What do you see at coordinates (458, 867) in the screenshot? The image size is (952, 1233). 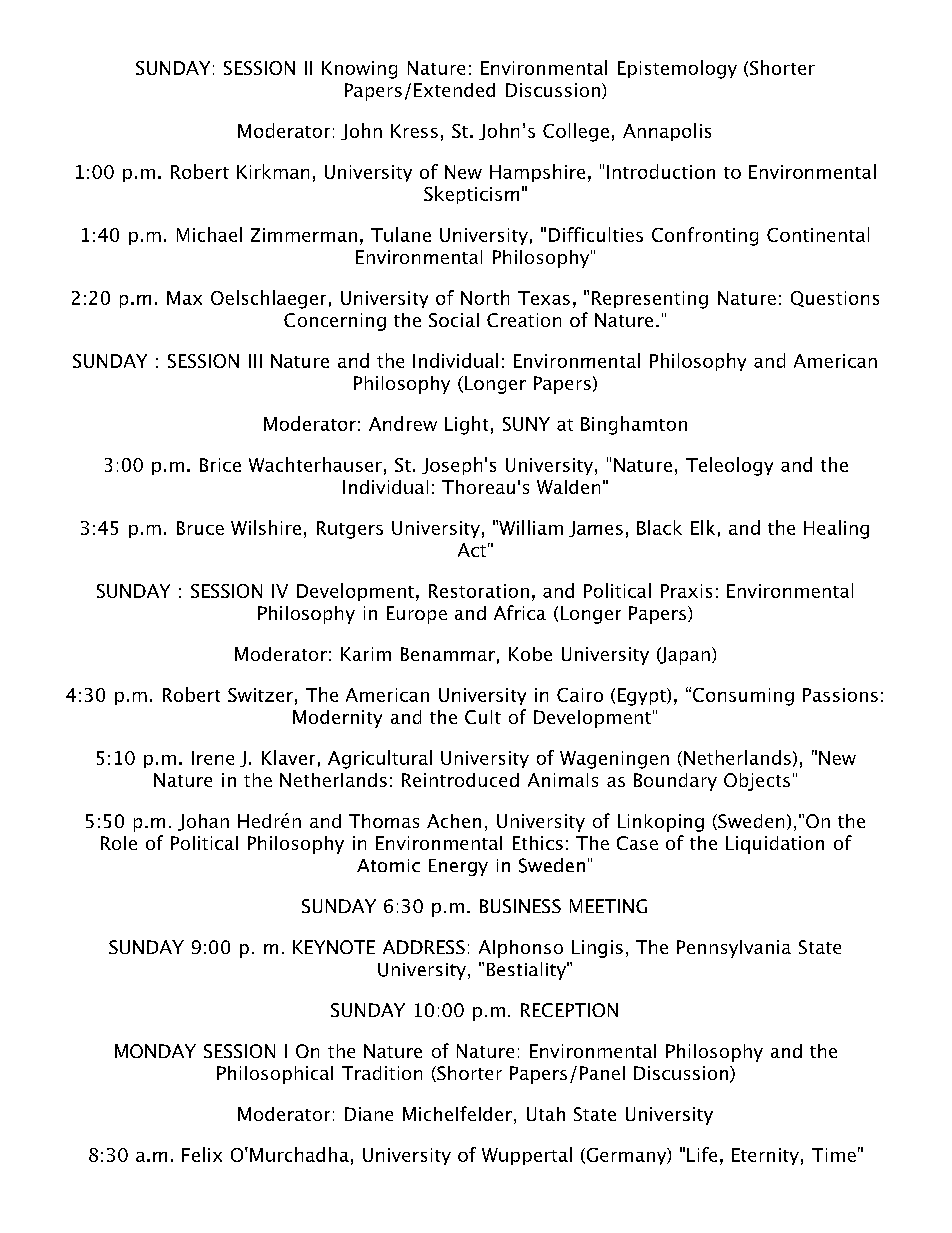 I see `Energy` at bounding box center [458, 867].
